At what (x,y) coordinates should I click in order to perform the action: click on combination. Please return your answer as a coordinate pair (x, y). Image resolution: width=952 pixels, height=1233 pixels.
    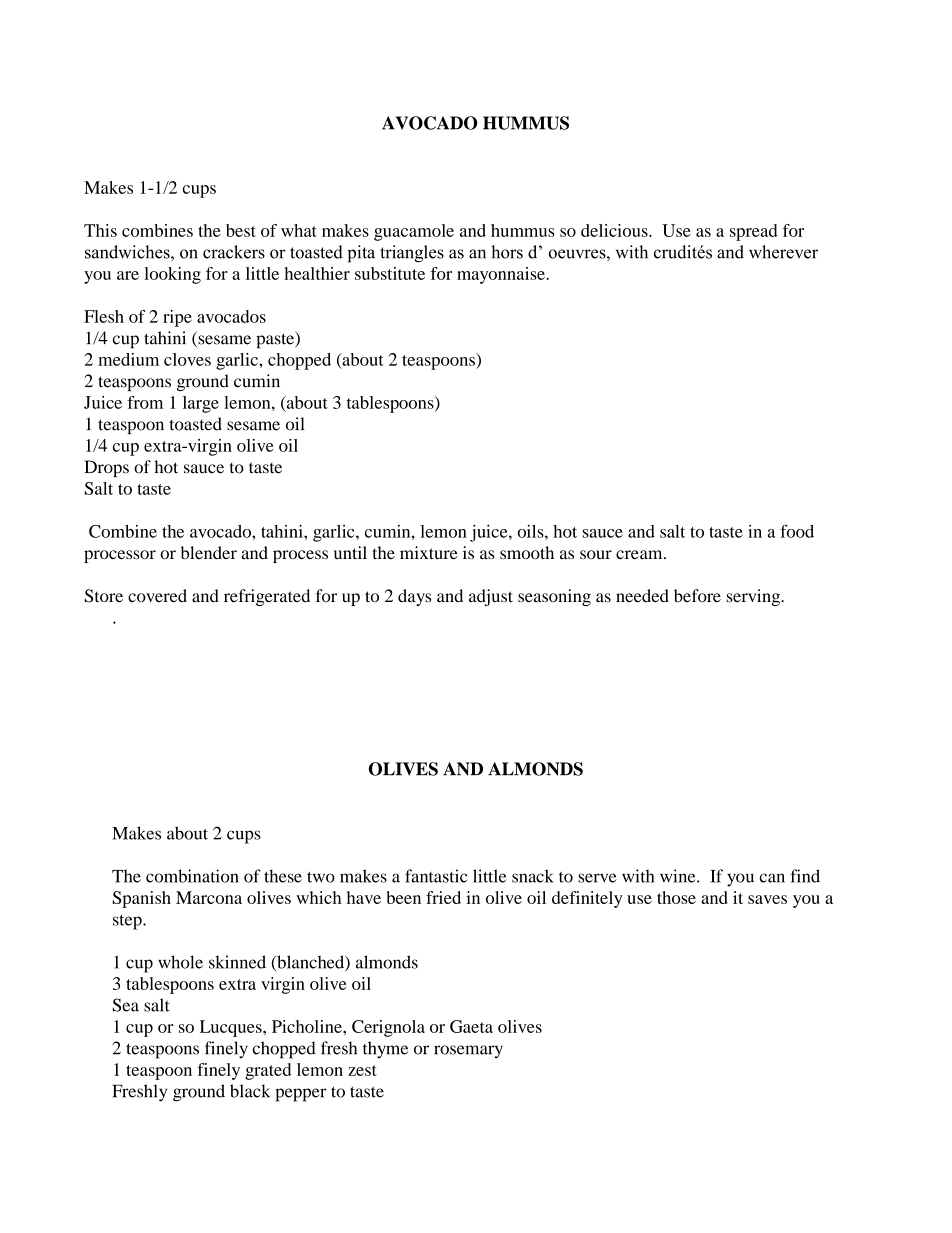
    Looking at the image, I should click on (192, 876).
